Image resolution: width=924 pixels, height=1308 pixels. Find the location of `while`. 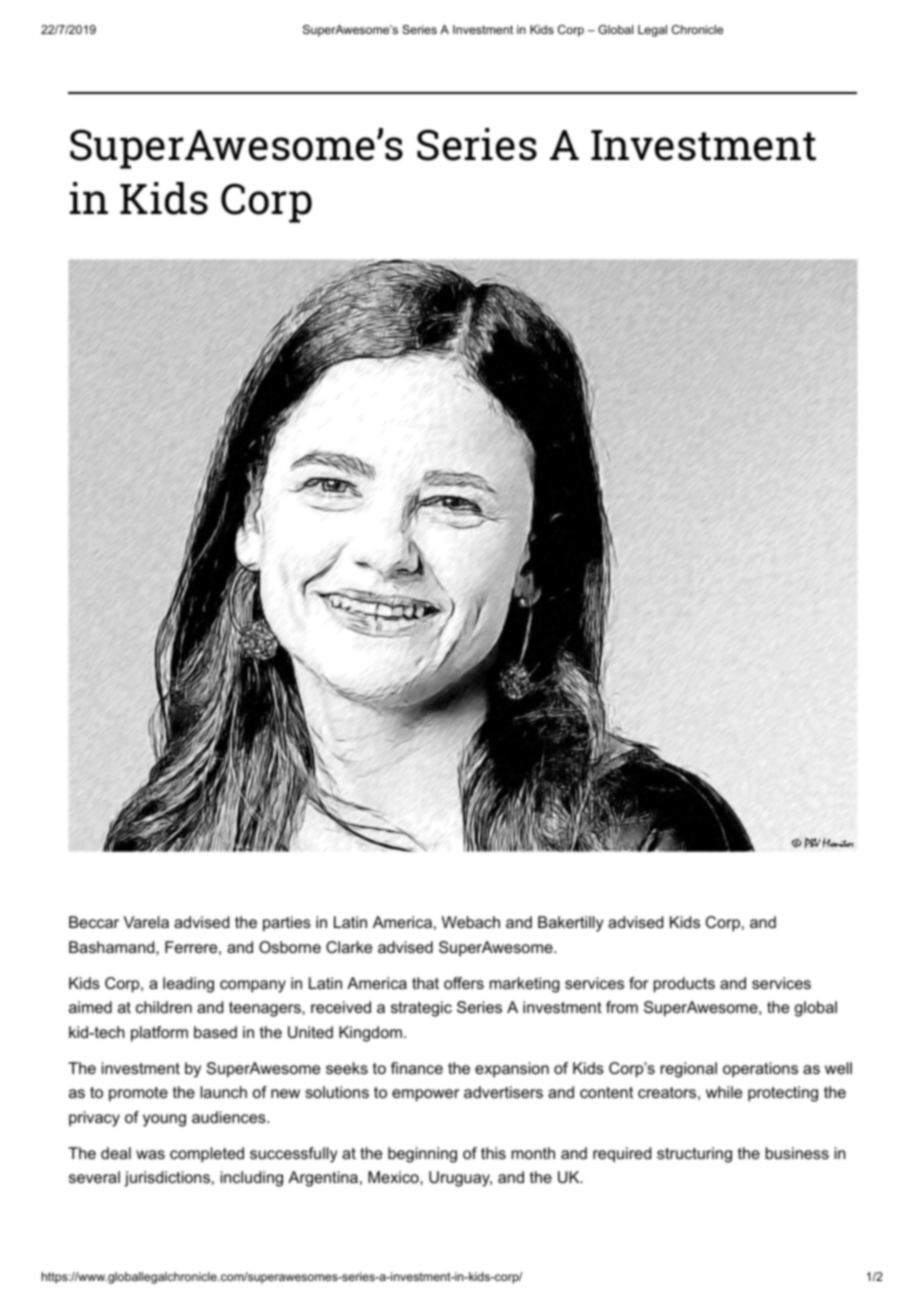

while is located at coordinates (724, 1092).
